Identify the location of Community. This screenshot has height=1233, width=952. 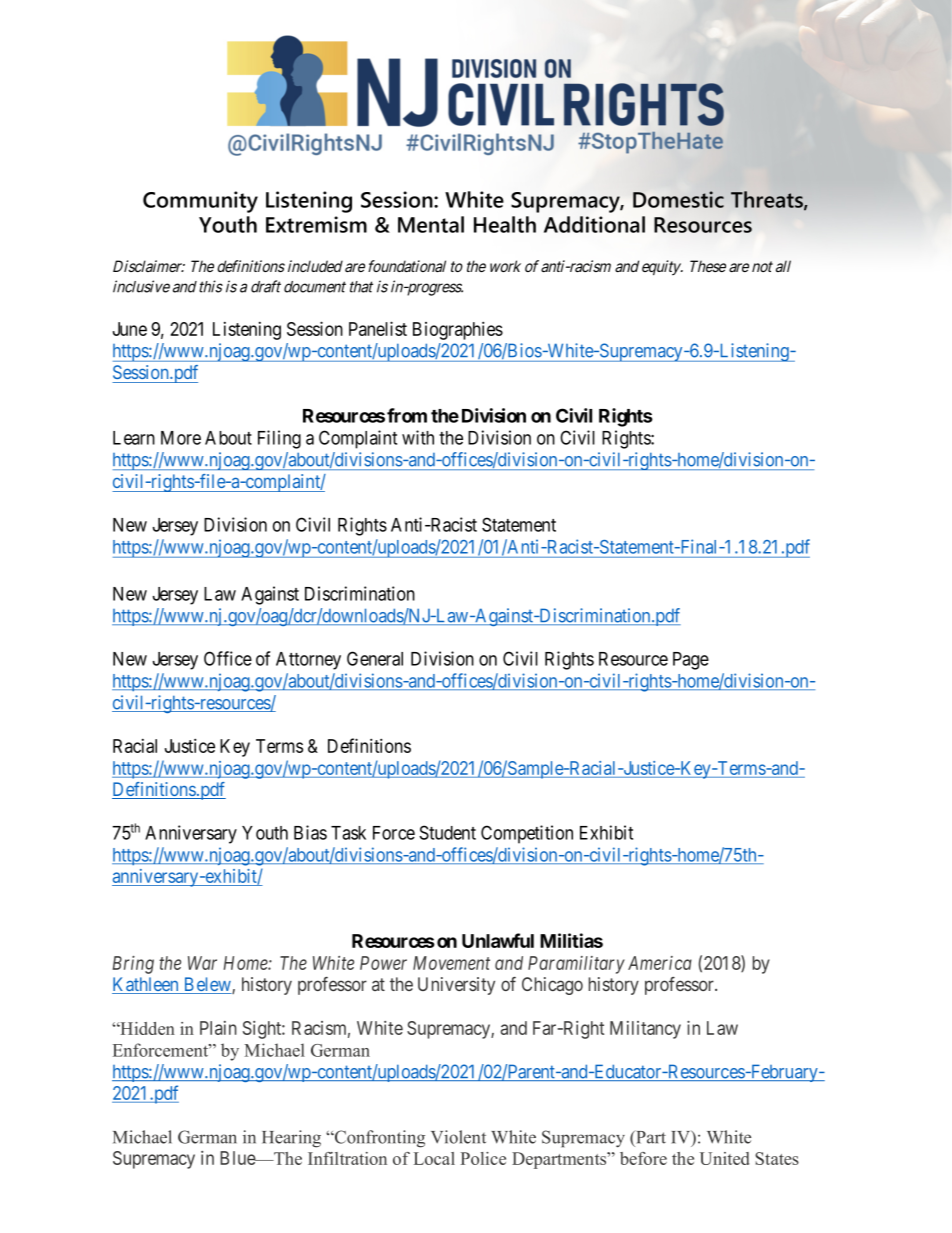
(200, 202).
